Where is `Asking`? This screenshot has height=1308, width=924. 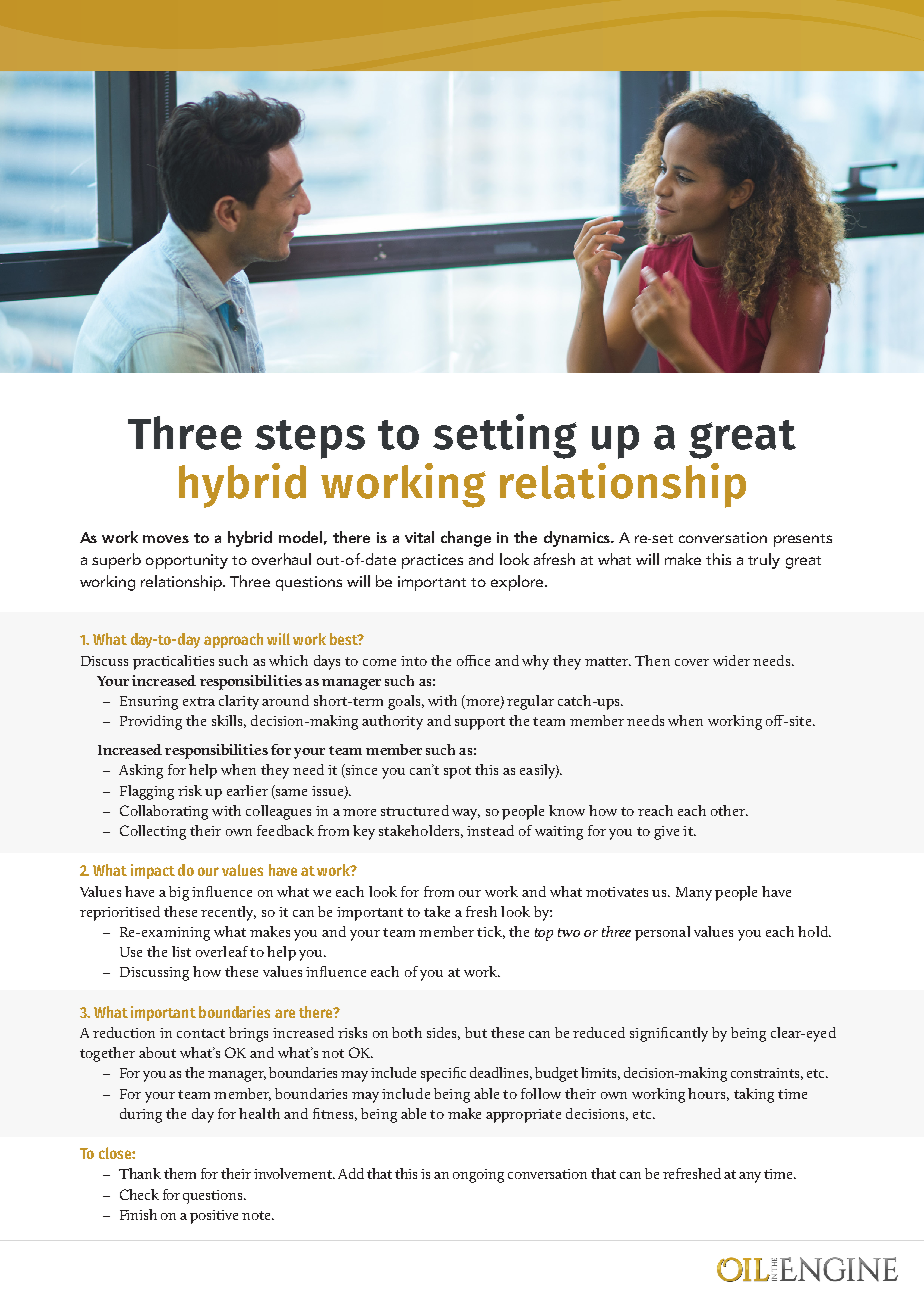 Asking is located at coordinates (141, 771).
